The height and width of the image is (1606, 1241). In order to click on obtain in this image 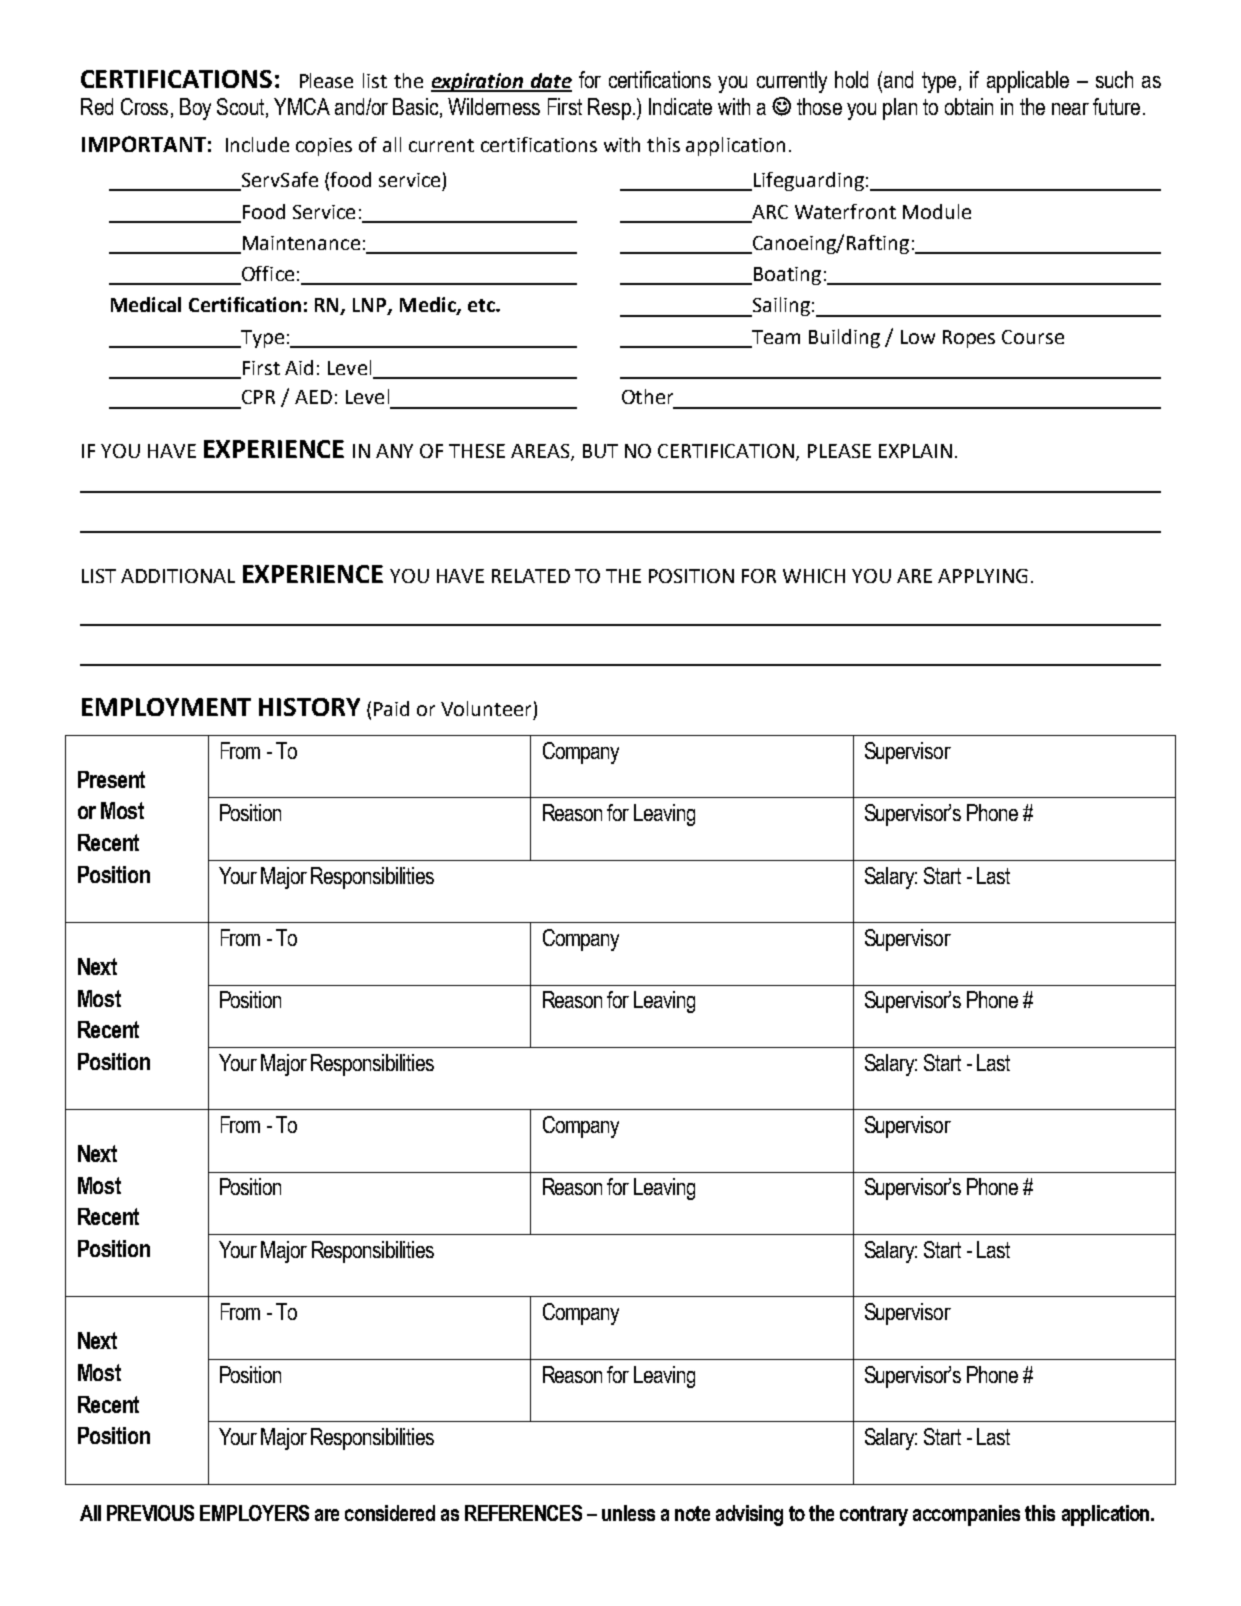, I will do `click(969, 106)`.
